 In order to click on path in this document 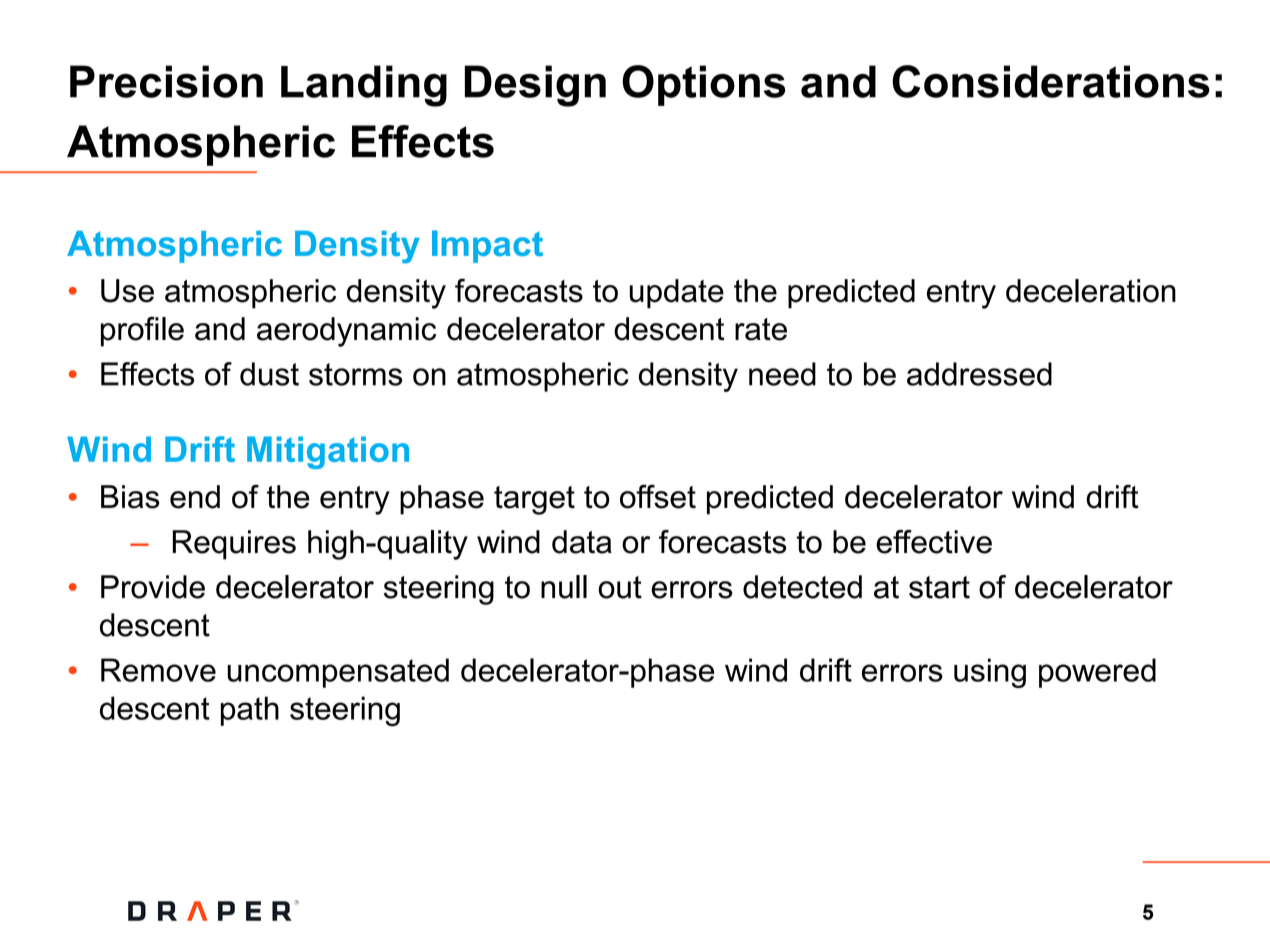, I will do `click(250, 711)`.
